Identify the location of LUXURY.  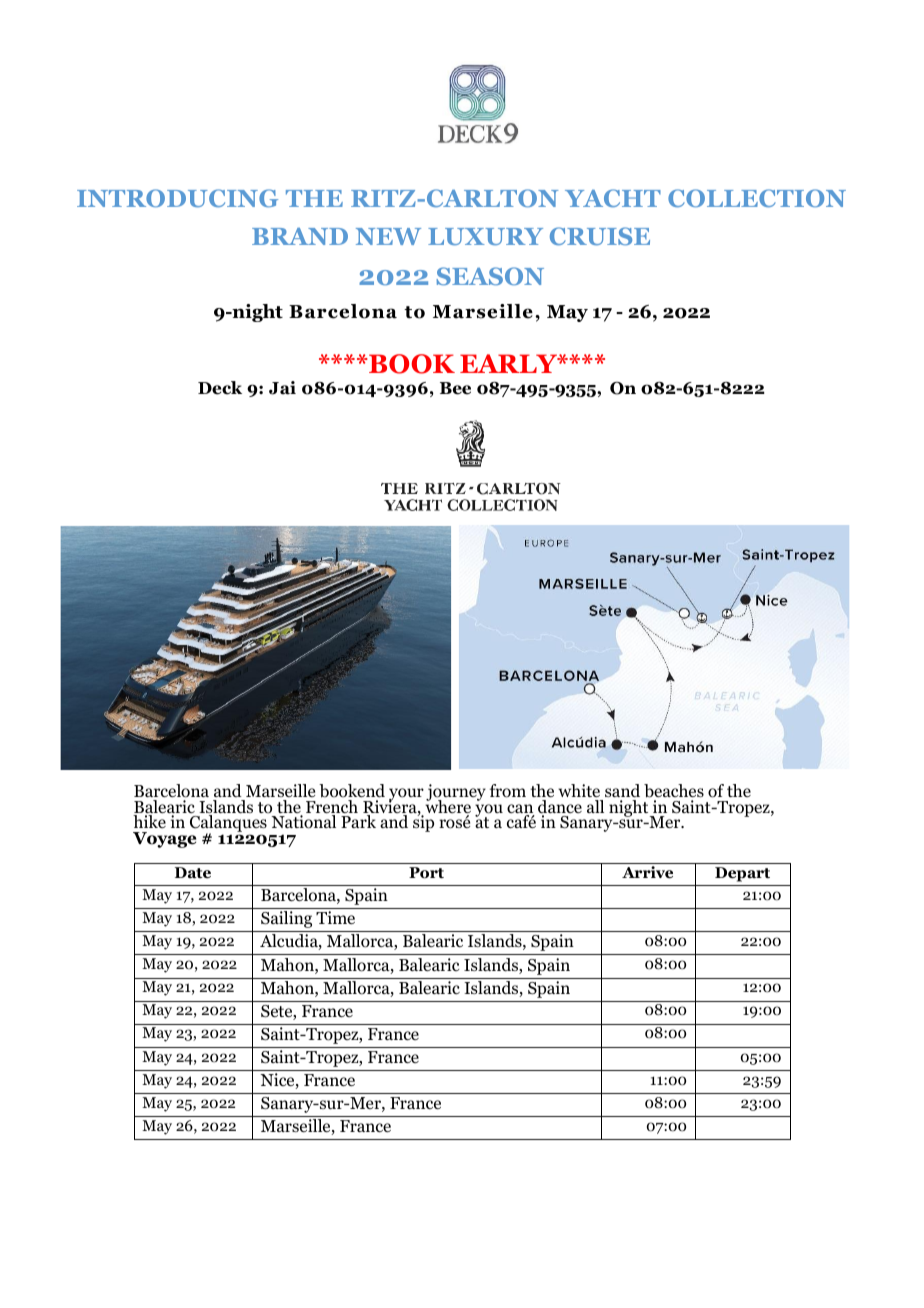
(485, 236).
